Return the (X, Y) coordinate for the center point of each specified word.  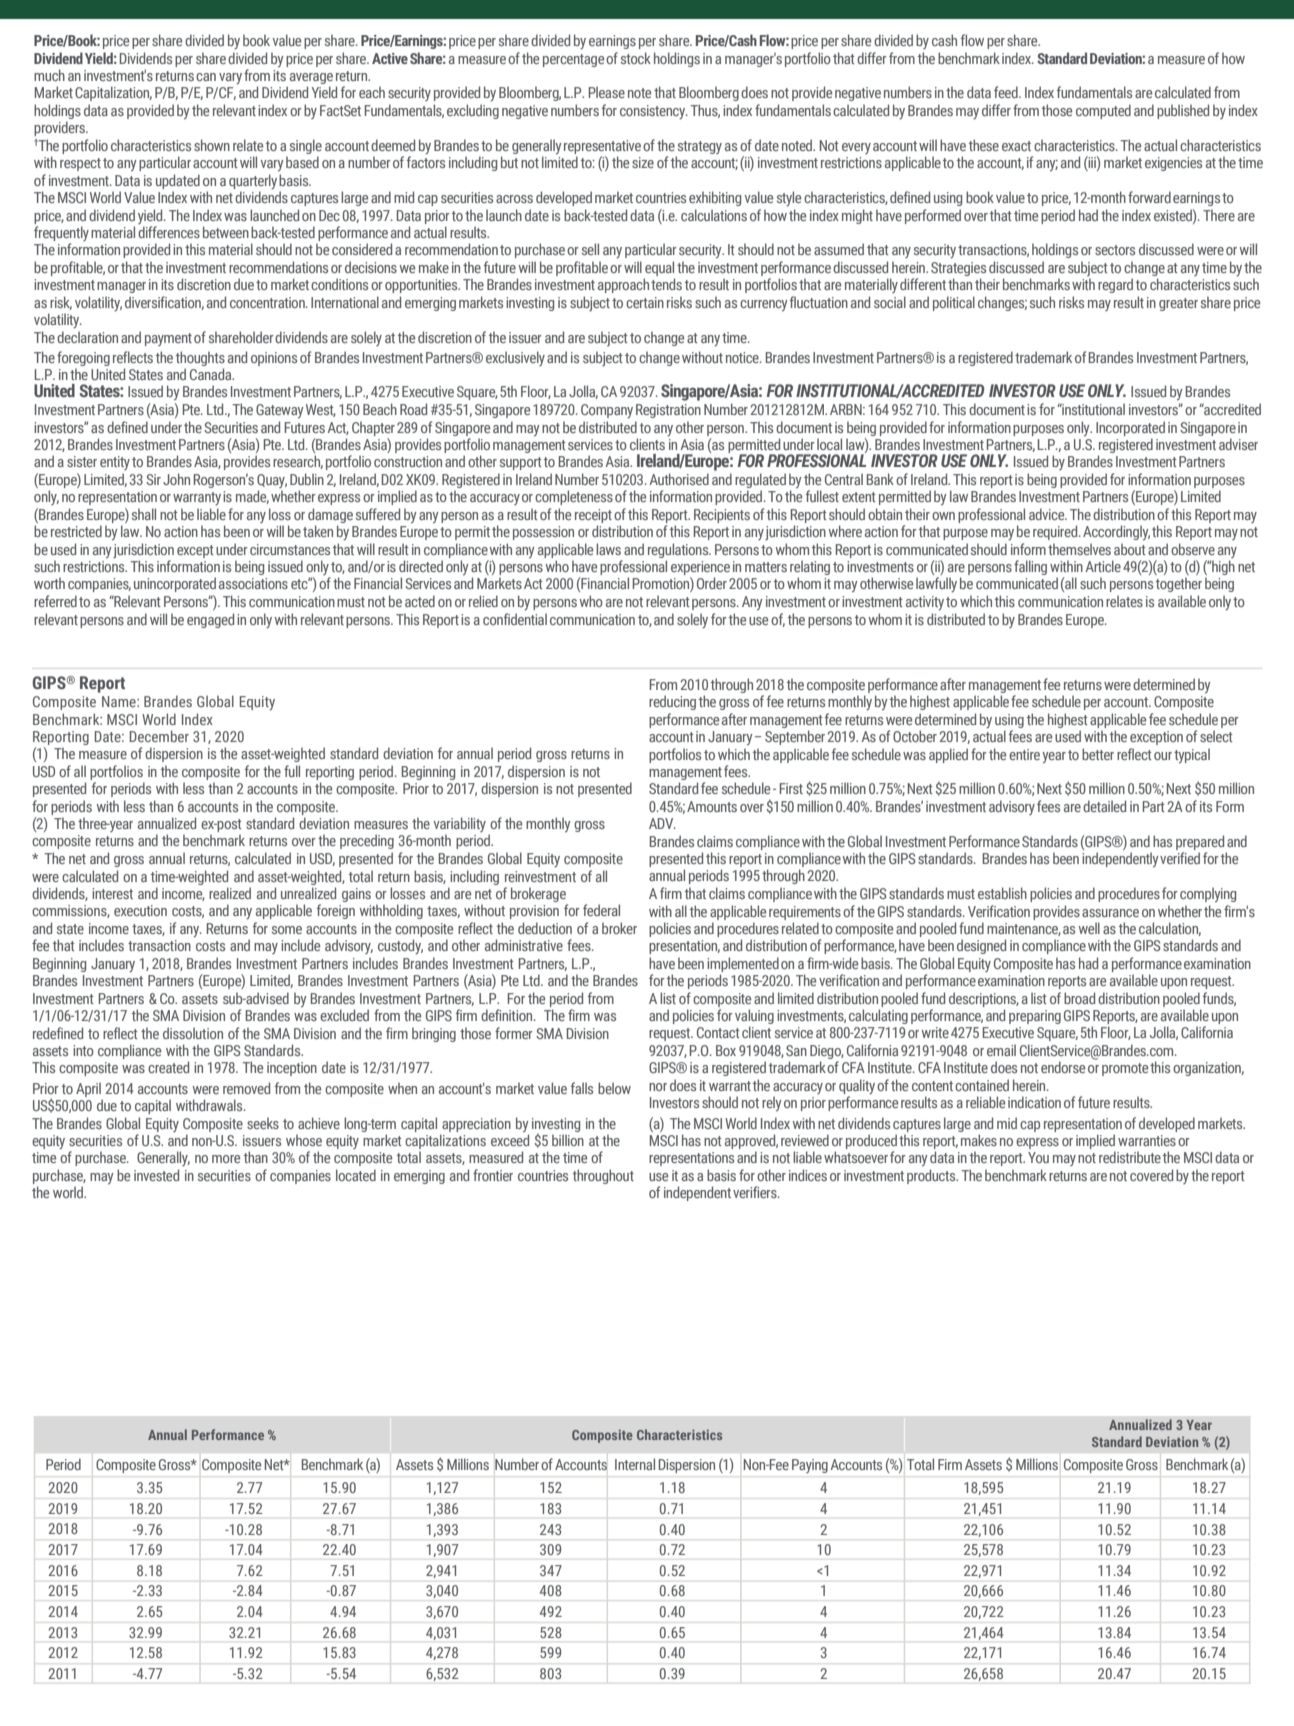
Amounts (712, 806)
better (1098, 754)
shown (212, 145)
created (168, 1067)
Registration (668, 411)
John (176, 479)
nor (658, 1087)
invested (156, 1175)
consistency (654, 112)
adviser (1238, 444)
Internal (635, 1464)
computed (1103, 111)
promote (1125, 1069)
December (159, 736)
